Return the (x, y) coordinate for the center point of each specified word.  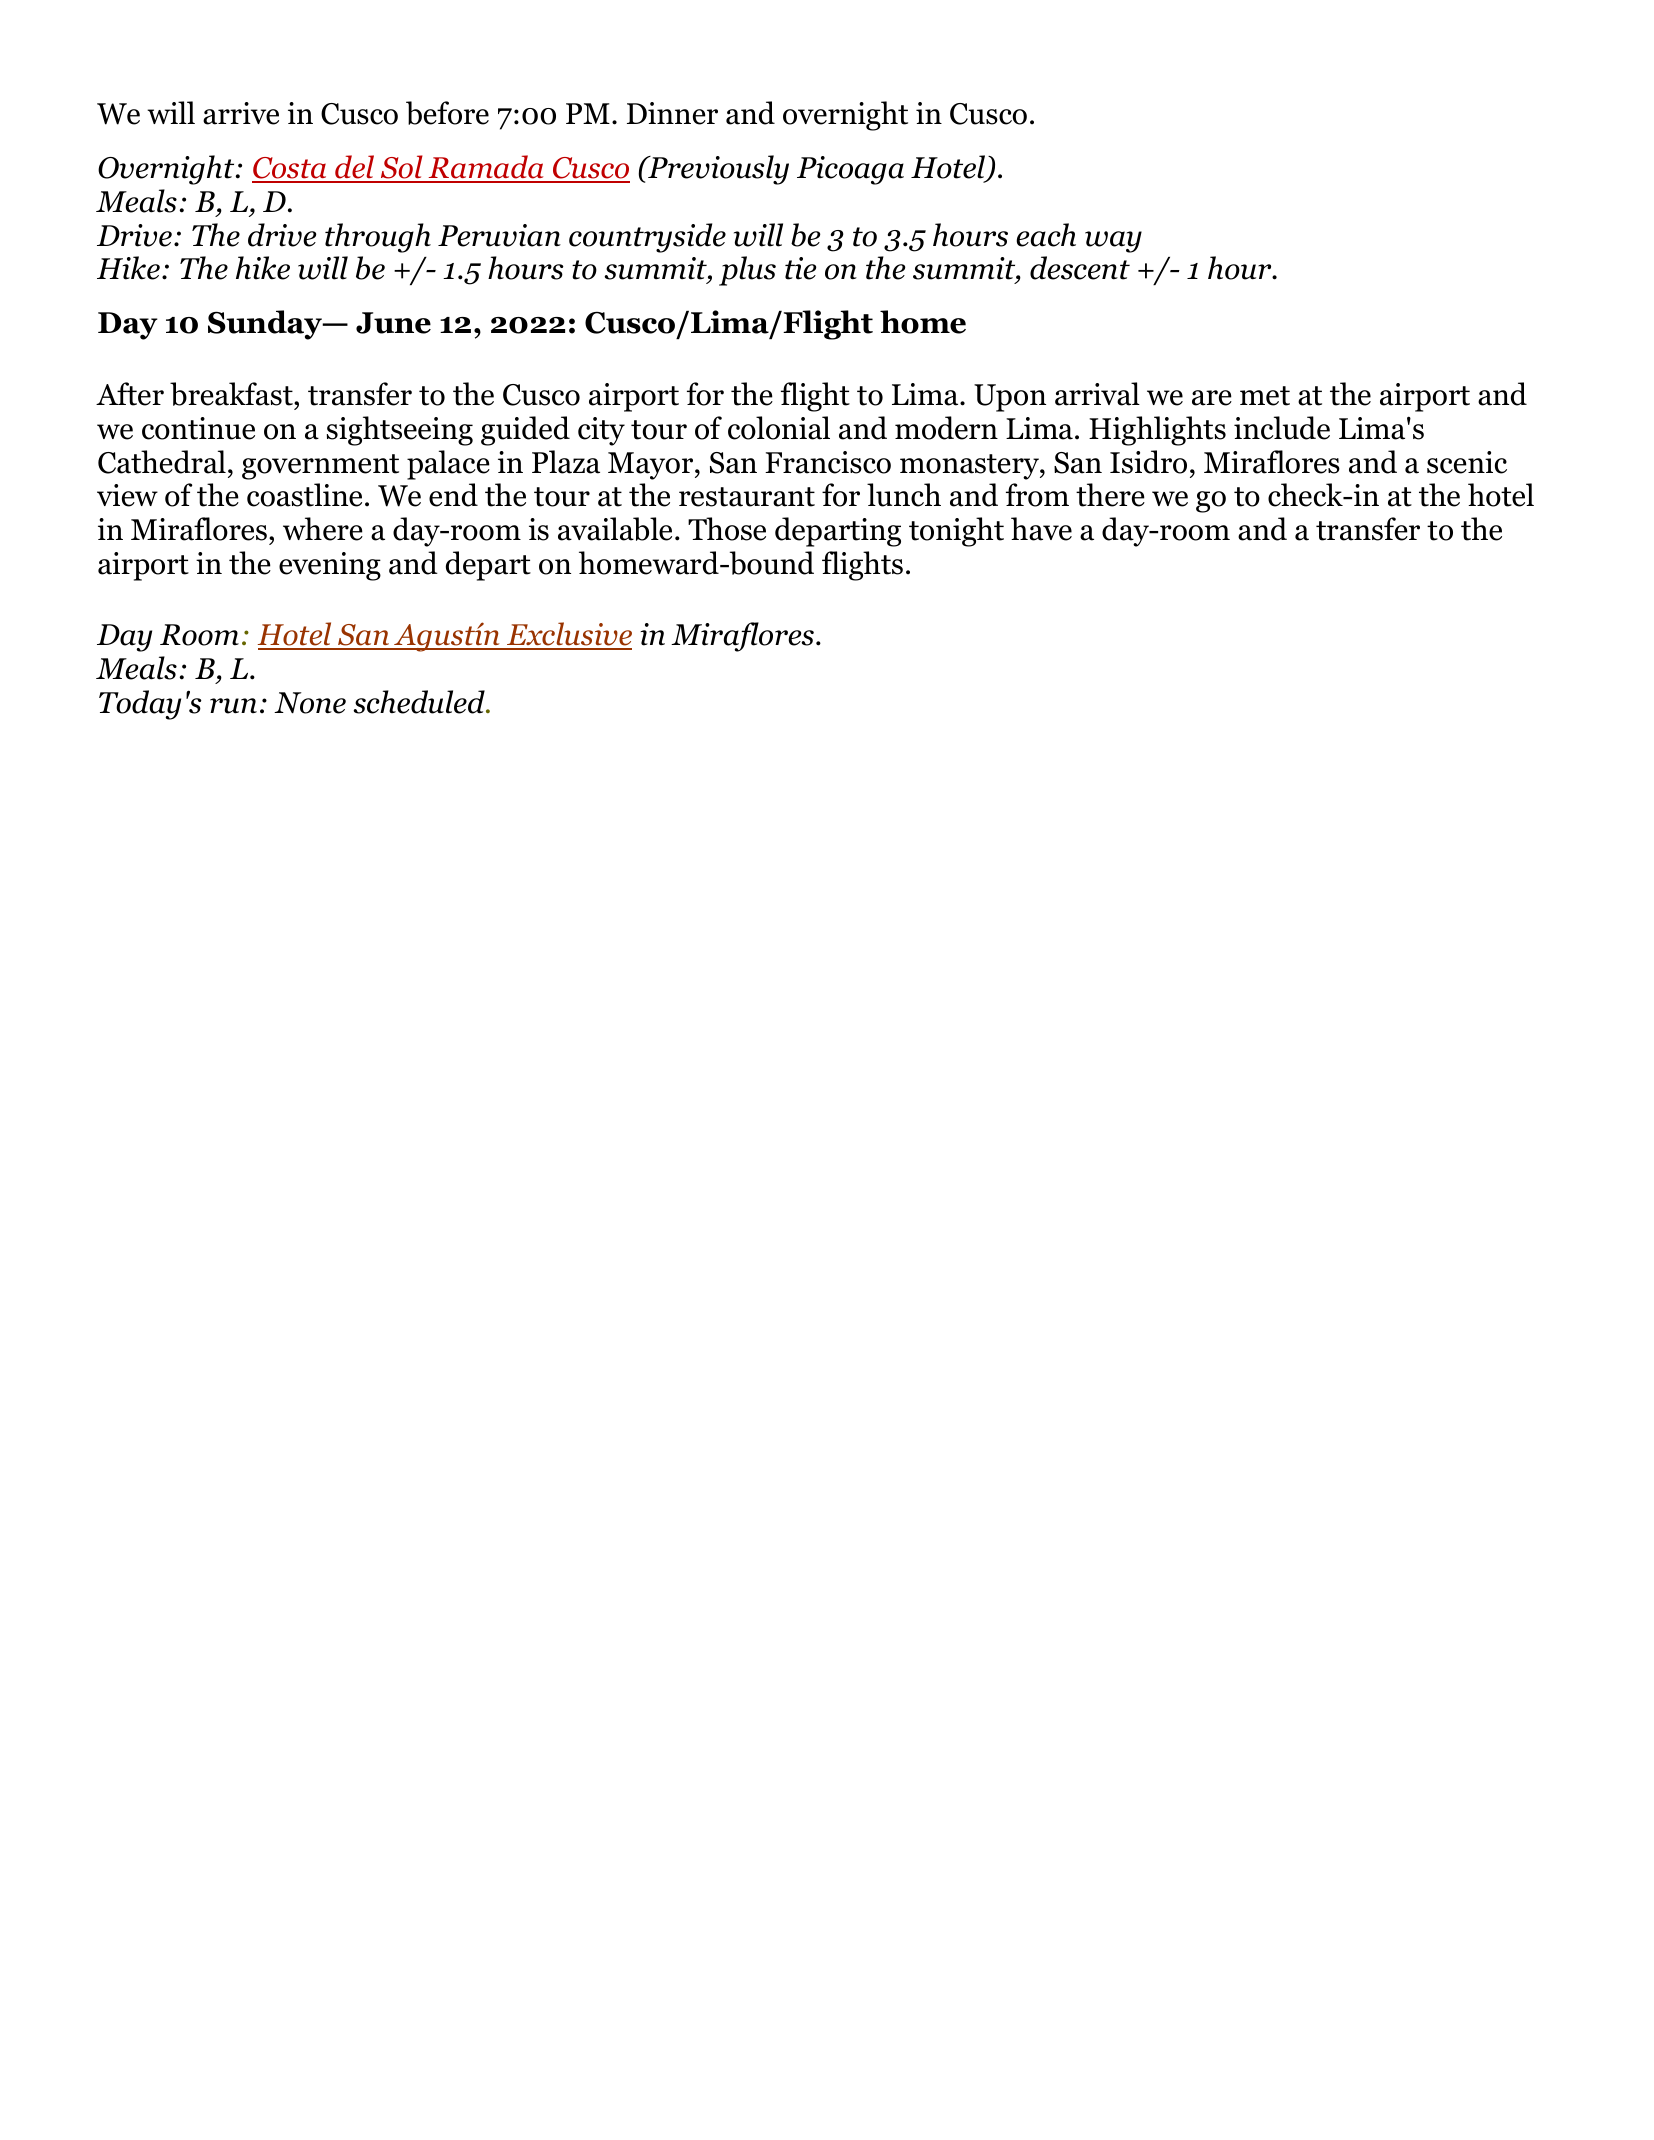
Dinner (672, 113)
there (1110, 495)
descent (1080, 268)
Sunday (266, 325)
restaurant (747, 497)
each (1046, 235)
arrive (241, 113)
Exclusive (568, 635)
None (310, 703)
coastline (304, 495)
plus (747, 271)
